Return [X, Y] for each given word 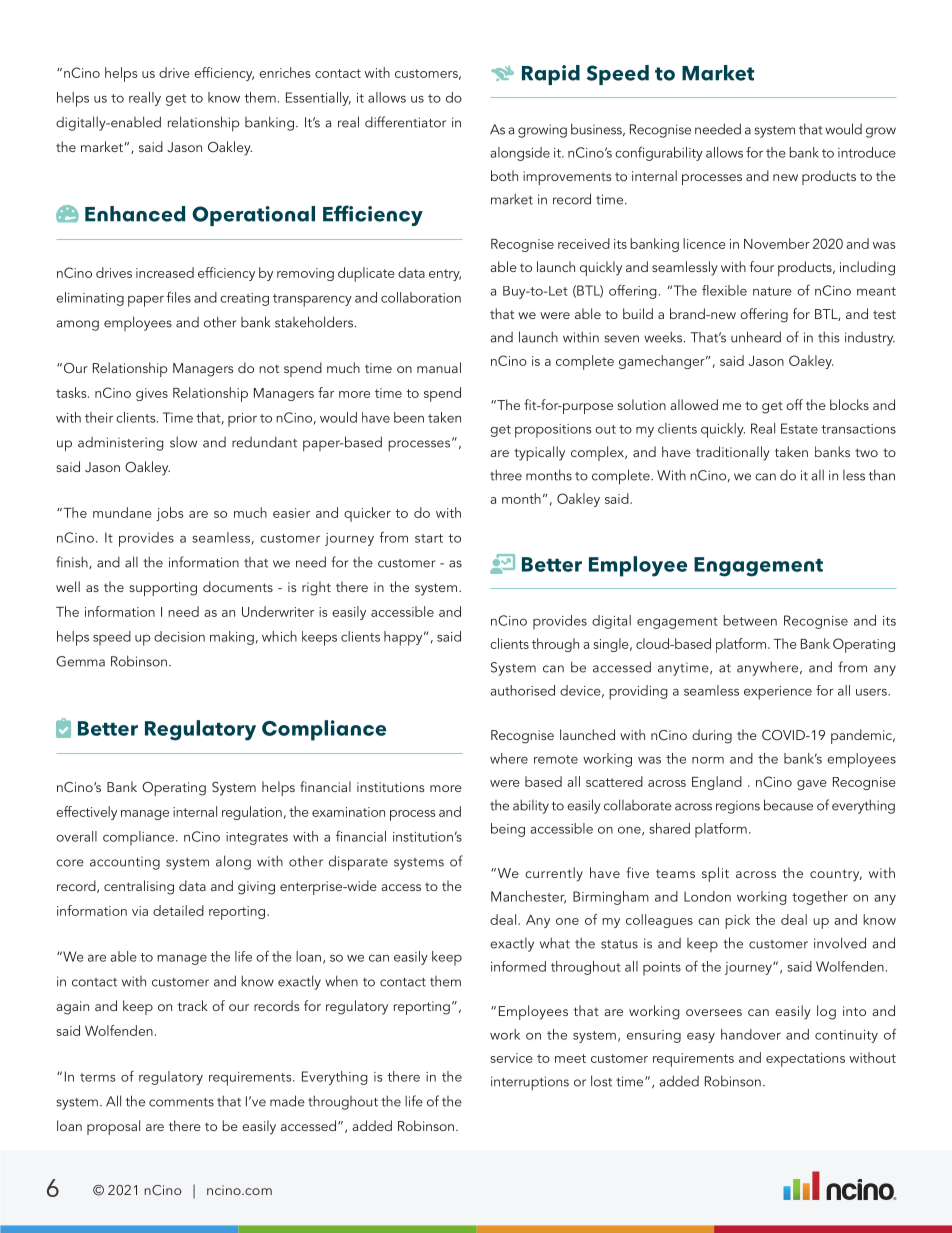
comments [181, 1102]
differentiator [405, 122]
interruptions [530, 1083]
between [750, 620]
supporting [163, 589]
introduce [867, 152]
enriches [284, 72]
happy [404, 638]
